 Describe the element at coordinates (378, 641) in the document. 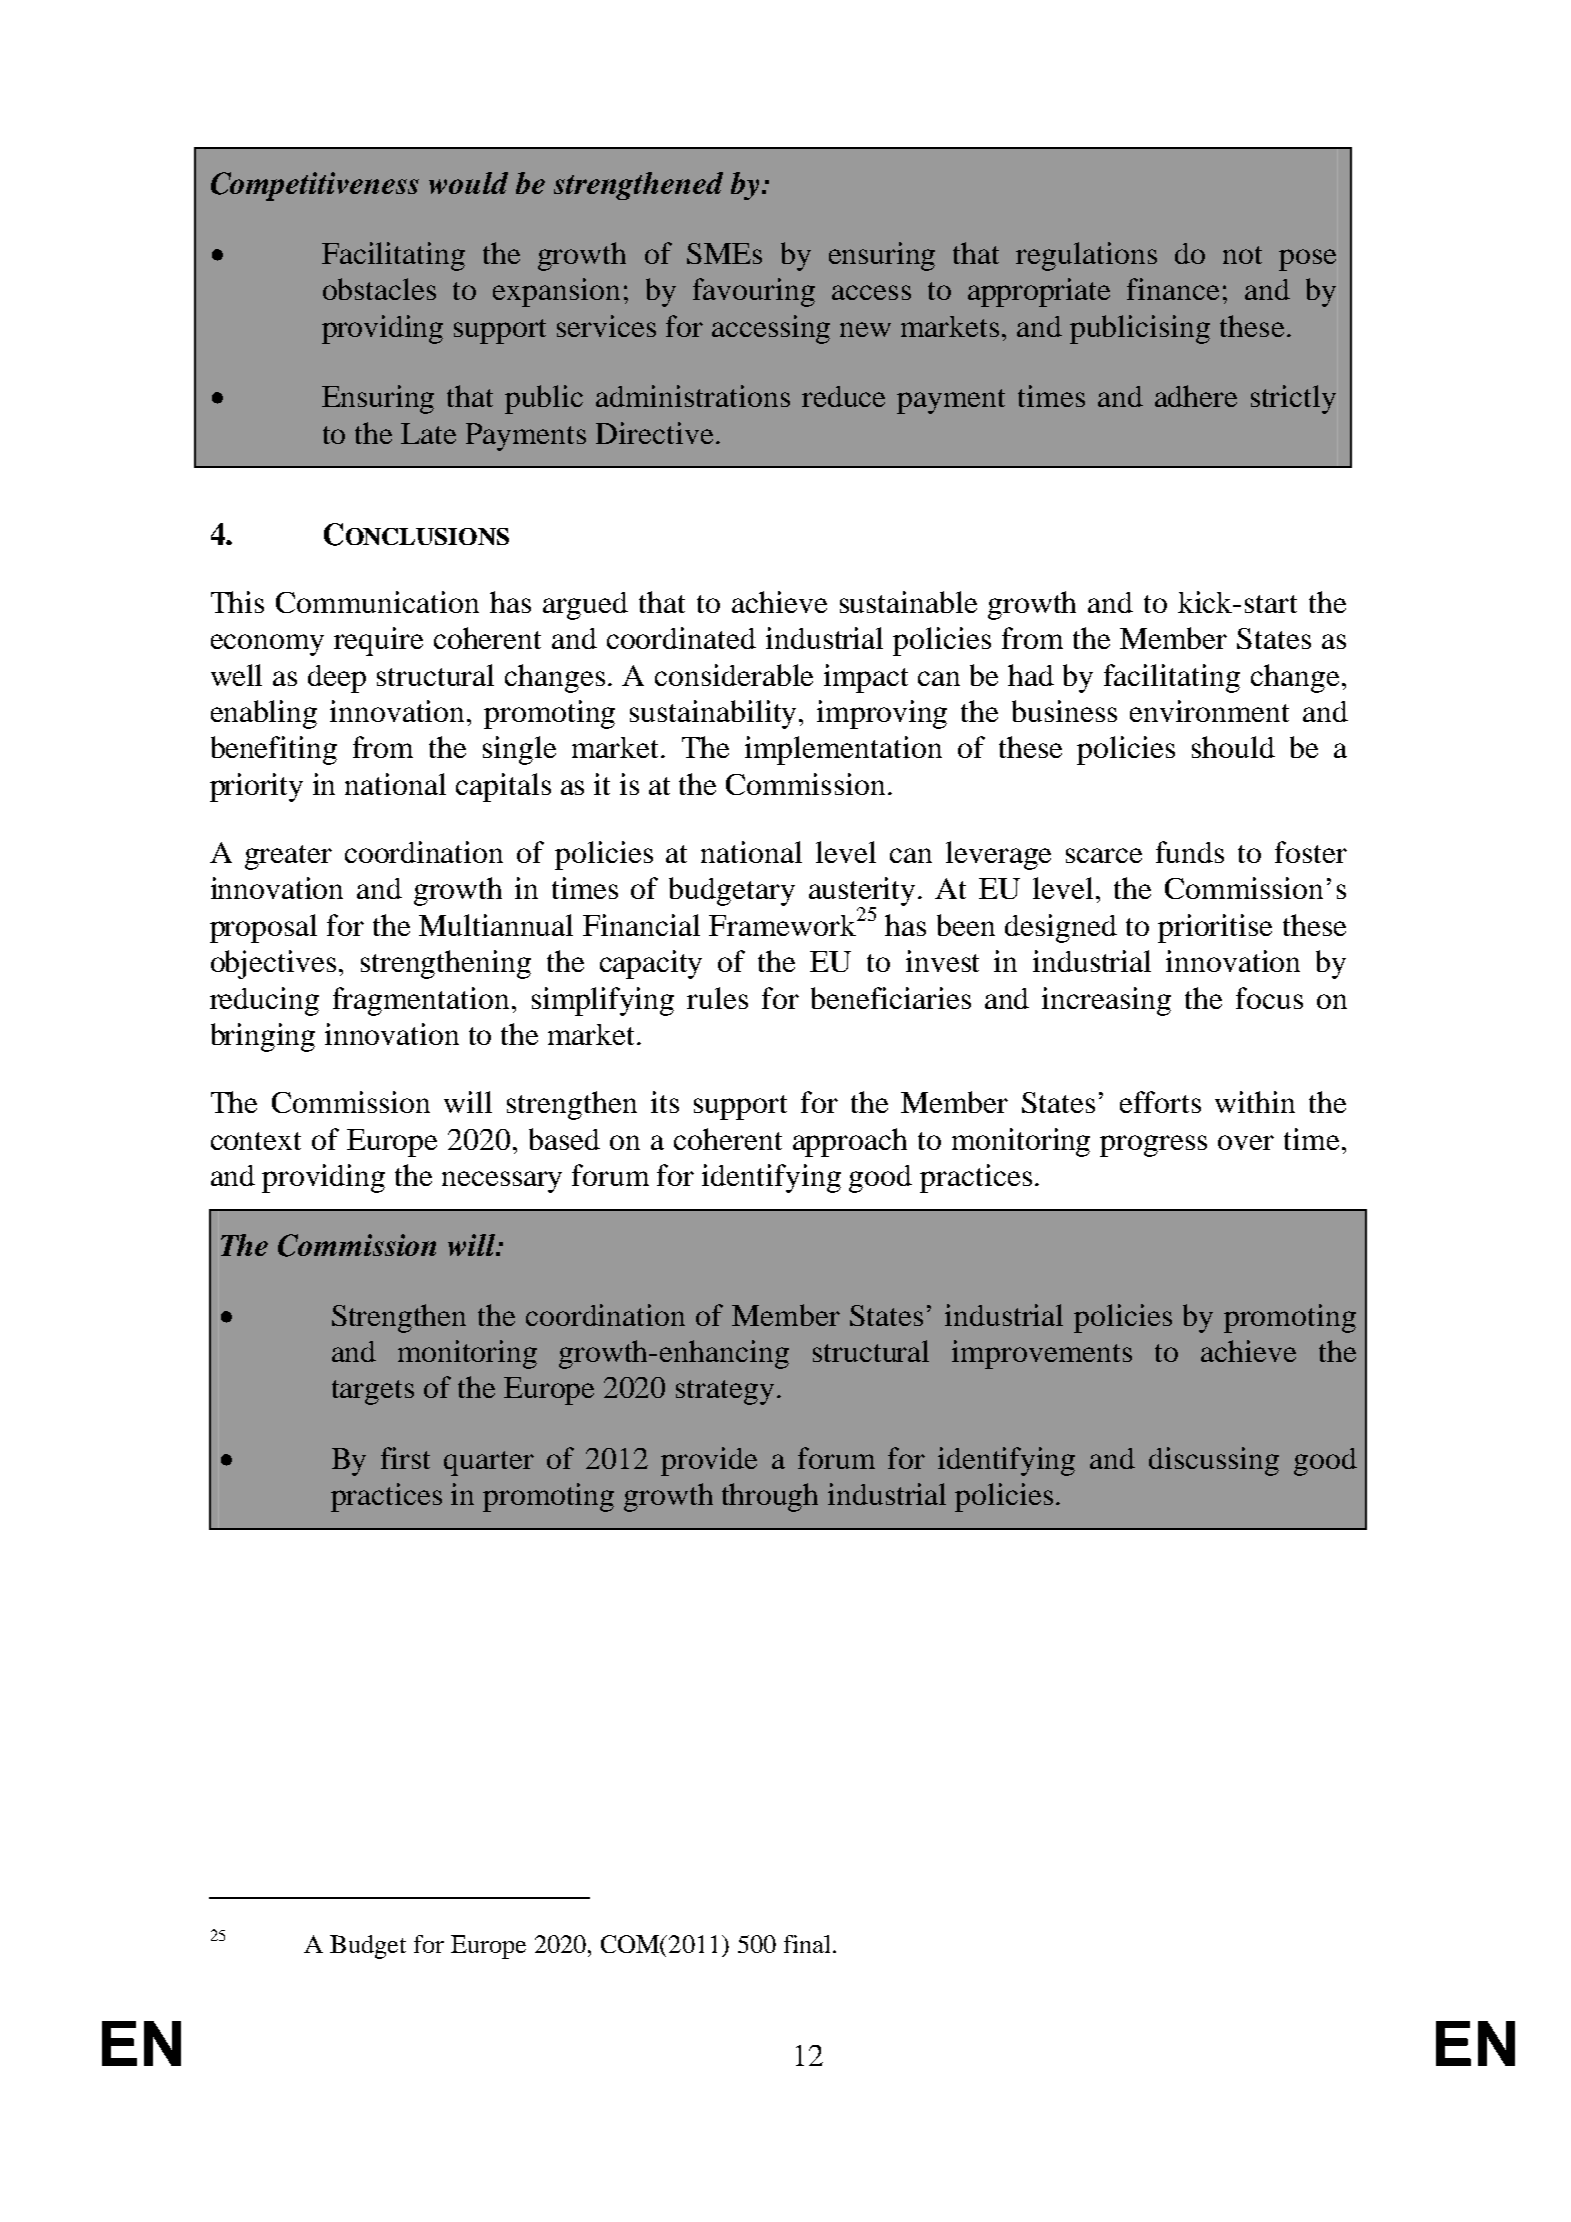

I see `require` at that location.
